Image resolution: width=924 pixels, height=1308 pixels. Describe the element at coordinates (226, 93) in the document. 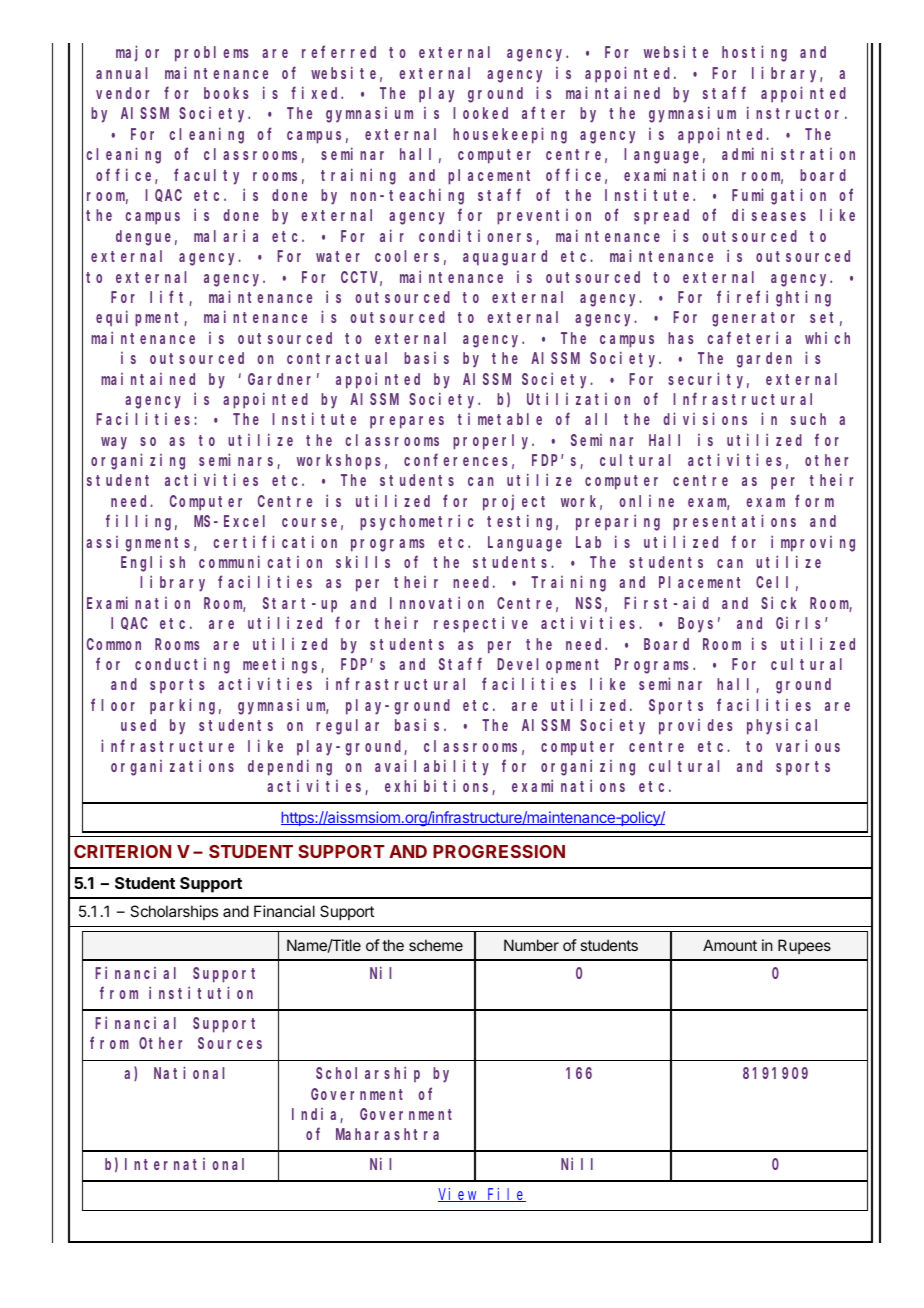

I see `books` at that location.
